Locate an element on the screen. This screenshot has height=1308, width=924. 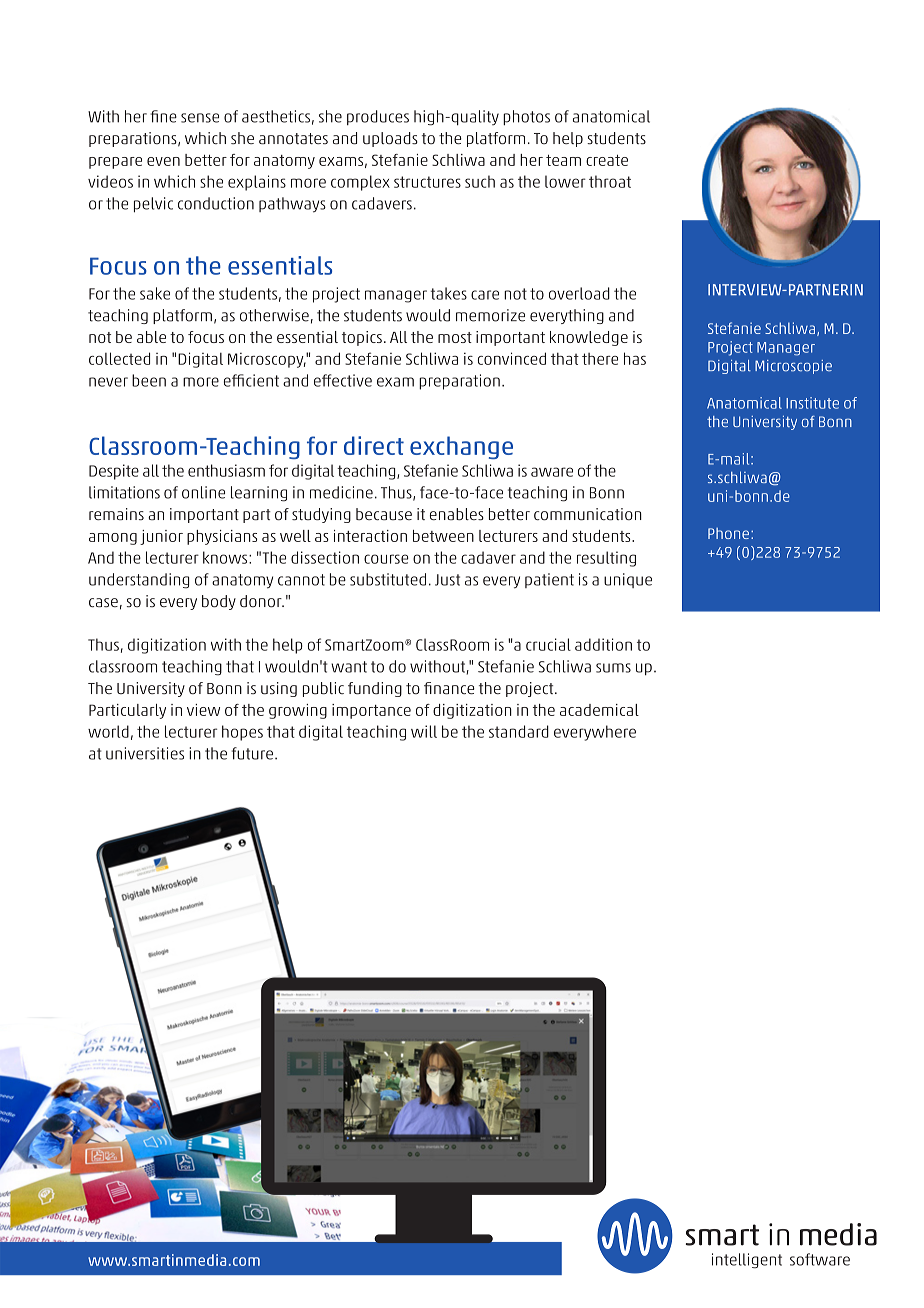
will is located at coordinates (424, 731).
